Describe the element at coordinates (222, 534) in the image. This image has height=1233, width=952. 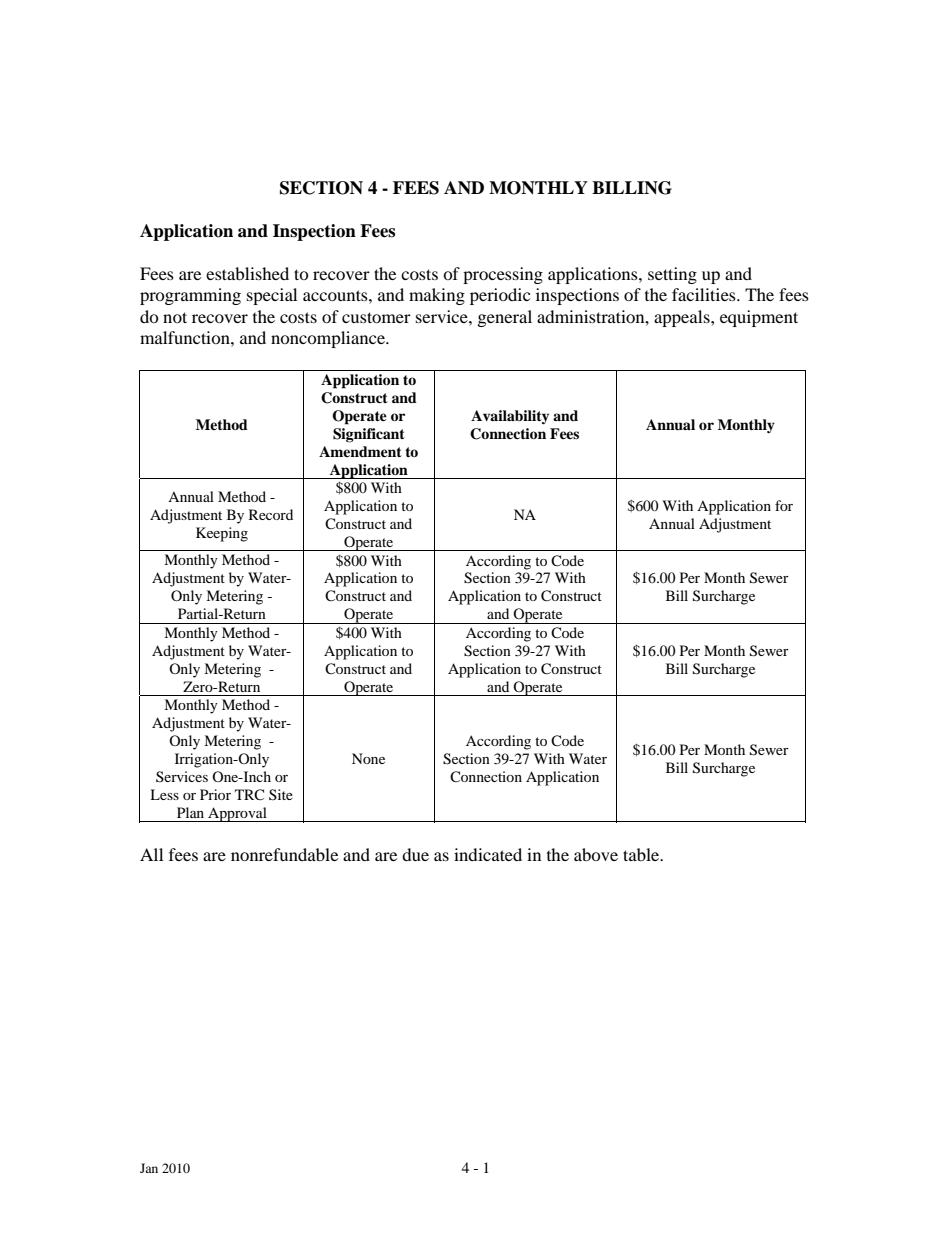
I see `Keeping` at that location.
